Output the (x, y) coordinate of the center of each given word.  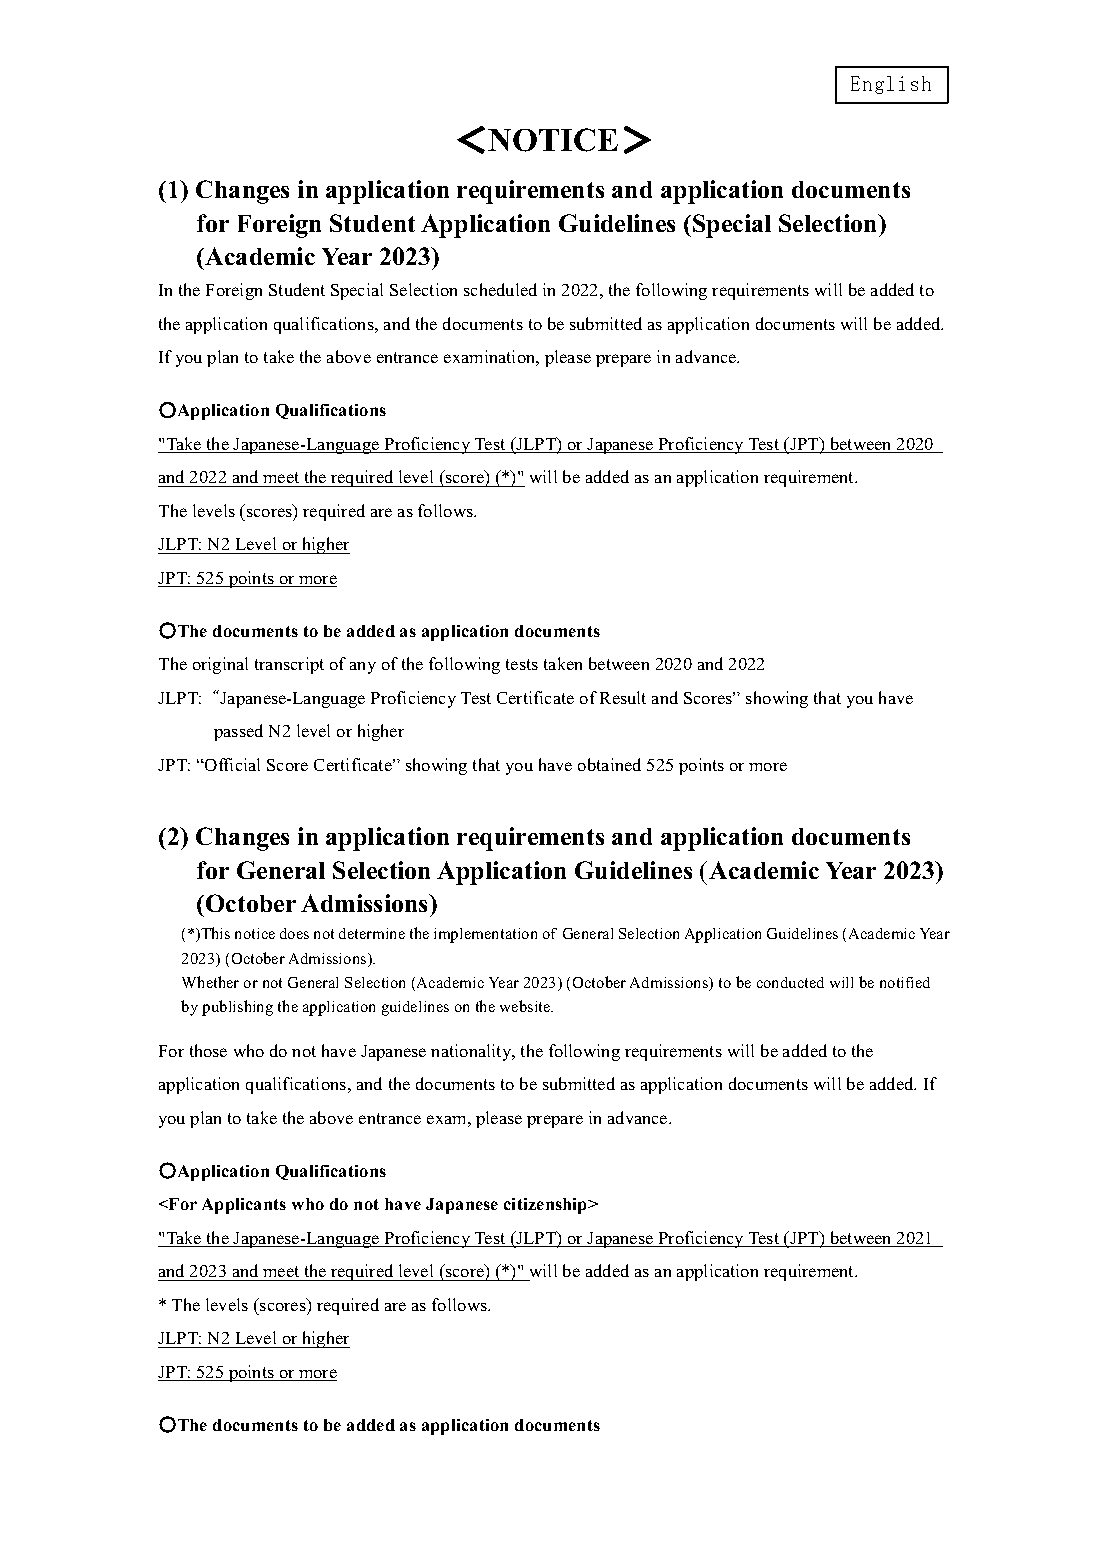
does (294, 933)
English (891, 85)
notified (905, 982)
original (220, 665)
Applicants (244, 1206)
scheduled (500, 289)
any (363, 668)
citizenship (547, 1206)
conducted (790, 982)
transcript (289, 665)
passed (238, 732)
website (526, 1006)
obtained (609, 764)
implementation (485, 935)
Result (623, 697)
